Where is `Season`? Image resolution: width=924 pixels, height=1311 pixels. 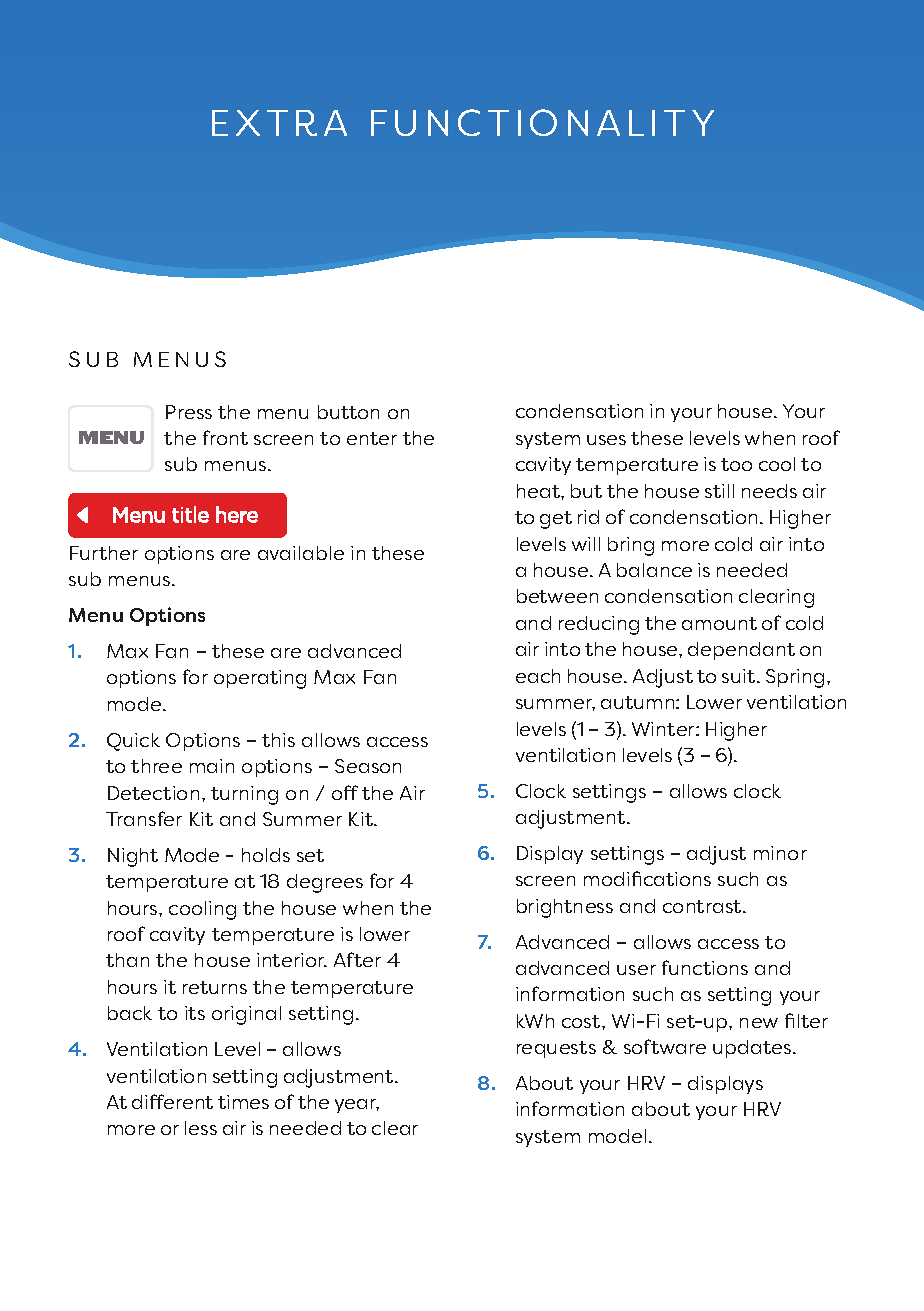 Season is located at coordinates (368, 766).
